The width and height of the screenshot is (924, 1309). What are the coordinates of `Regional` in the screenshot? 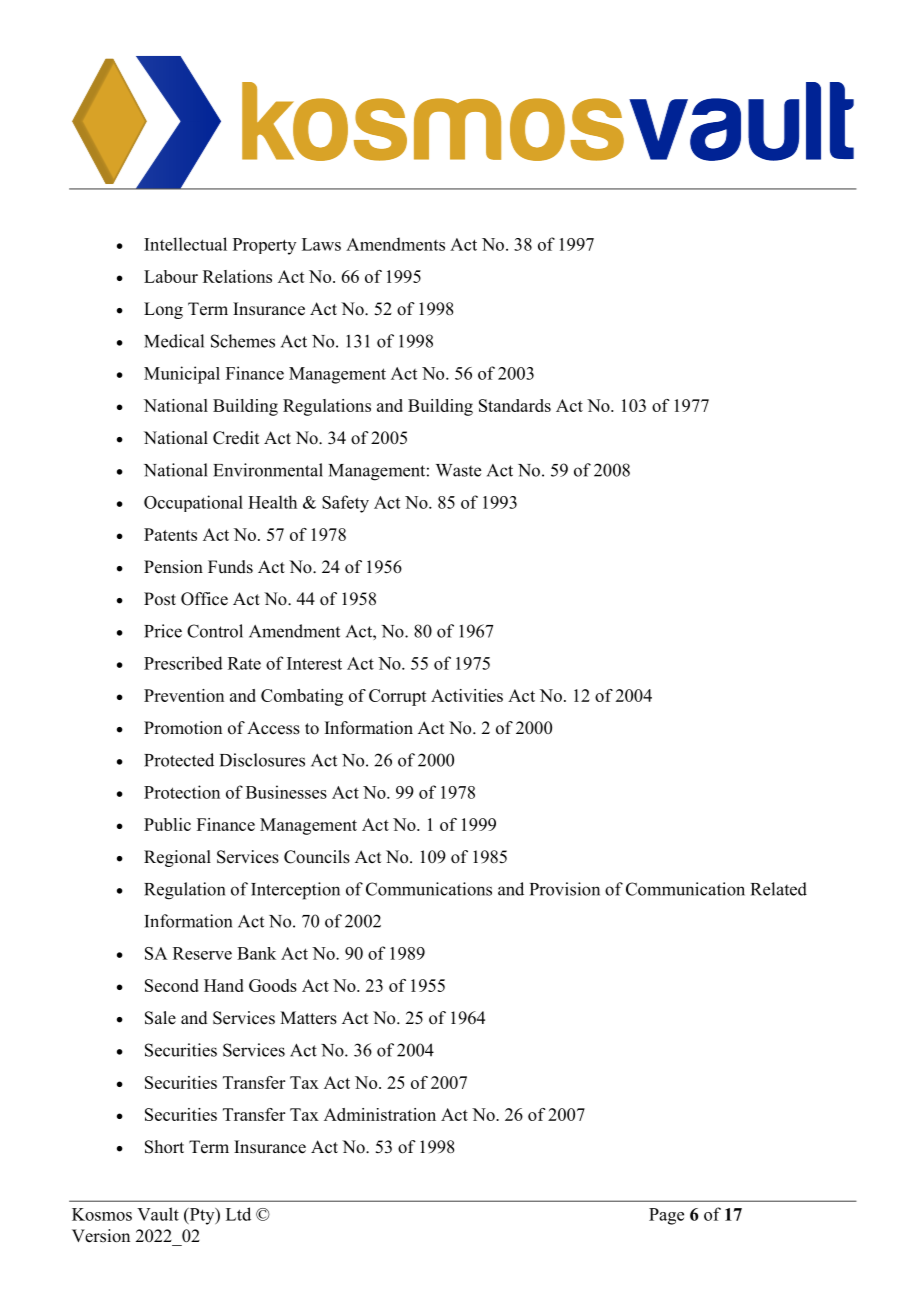 It's located at (177, 858).
